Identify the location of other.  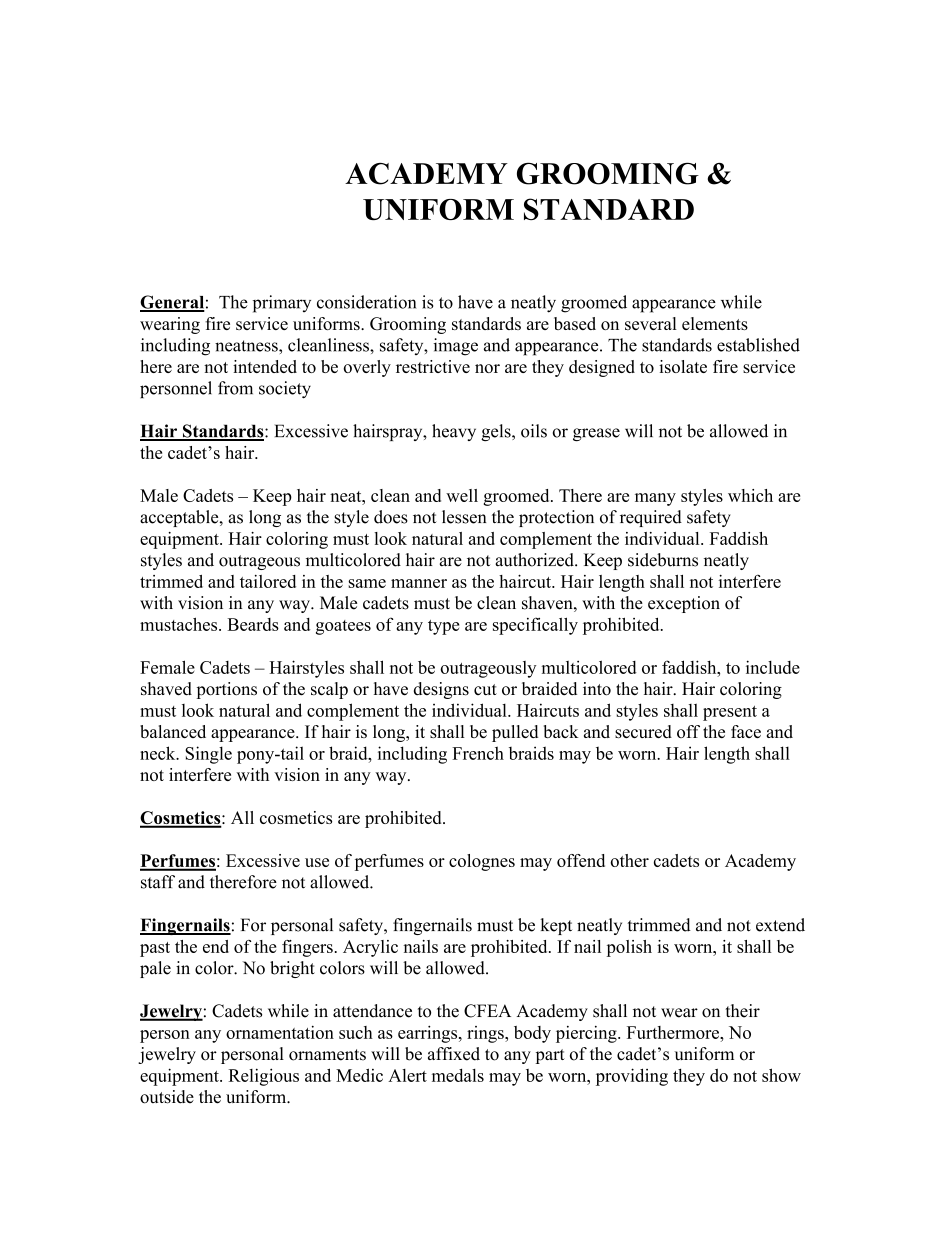
(629, 860).
